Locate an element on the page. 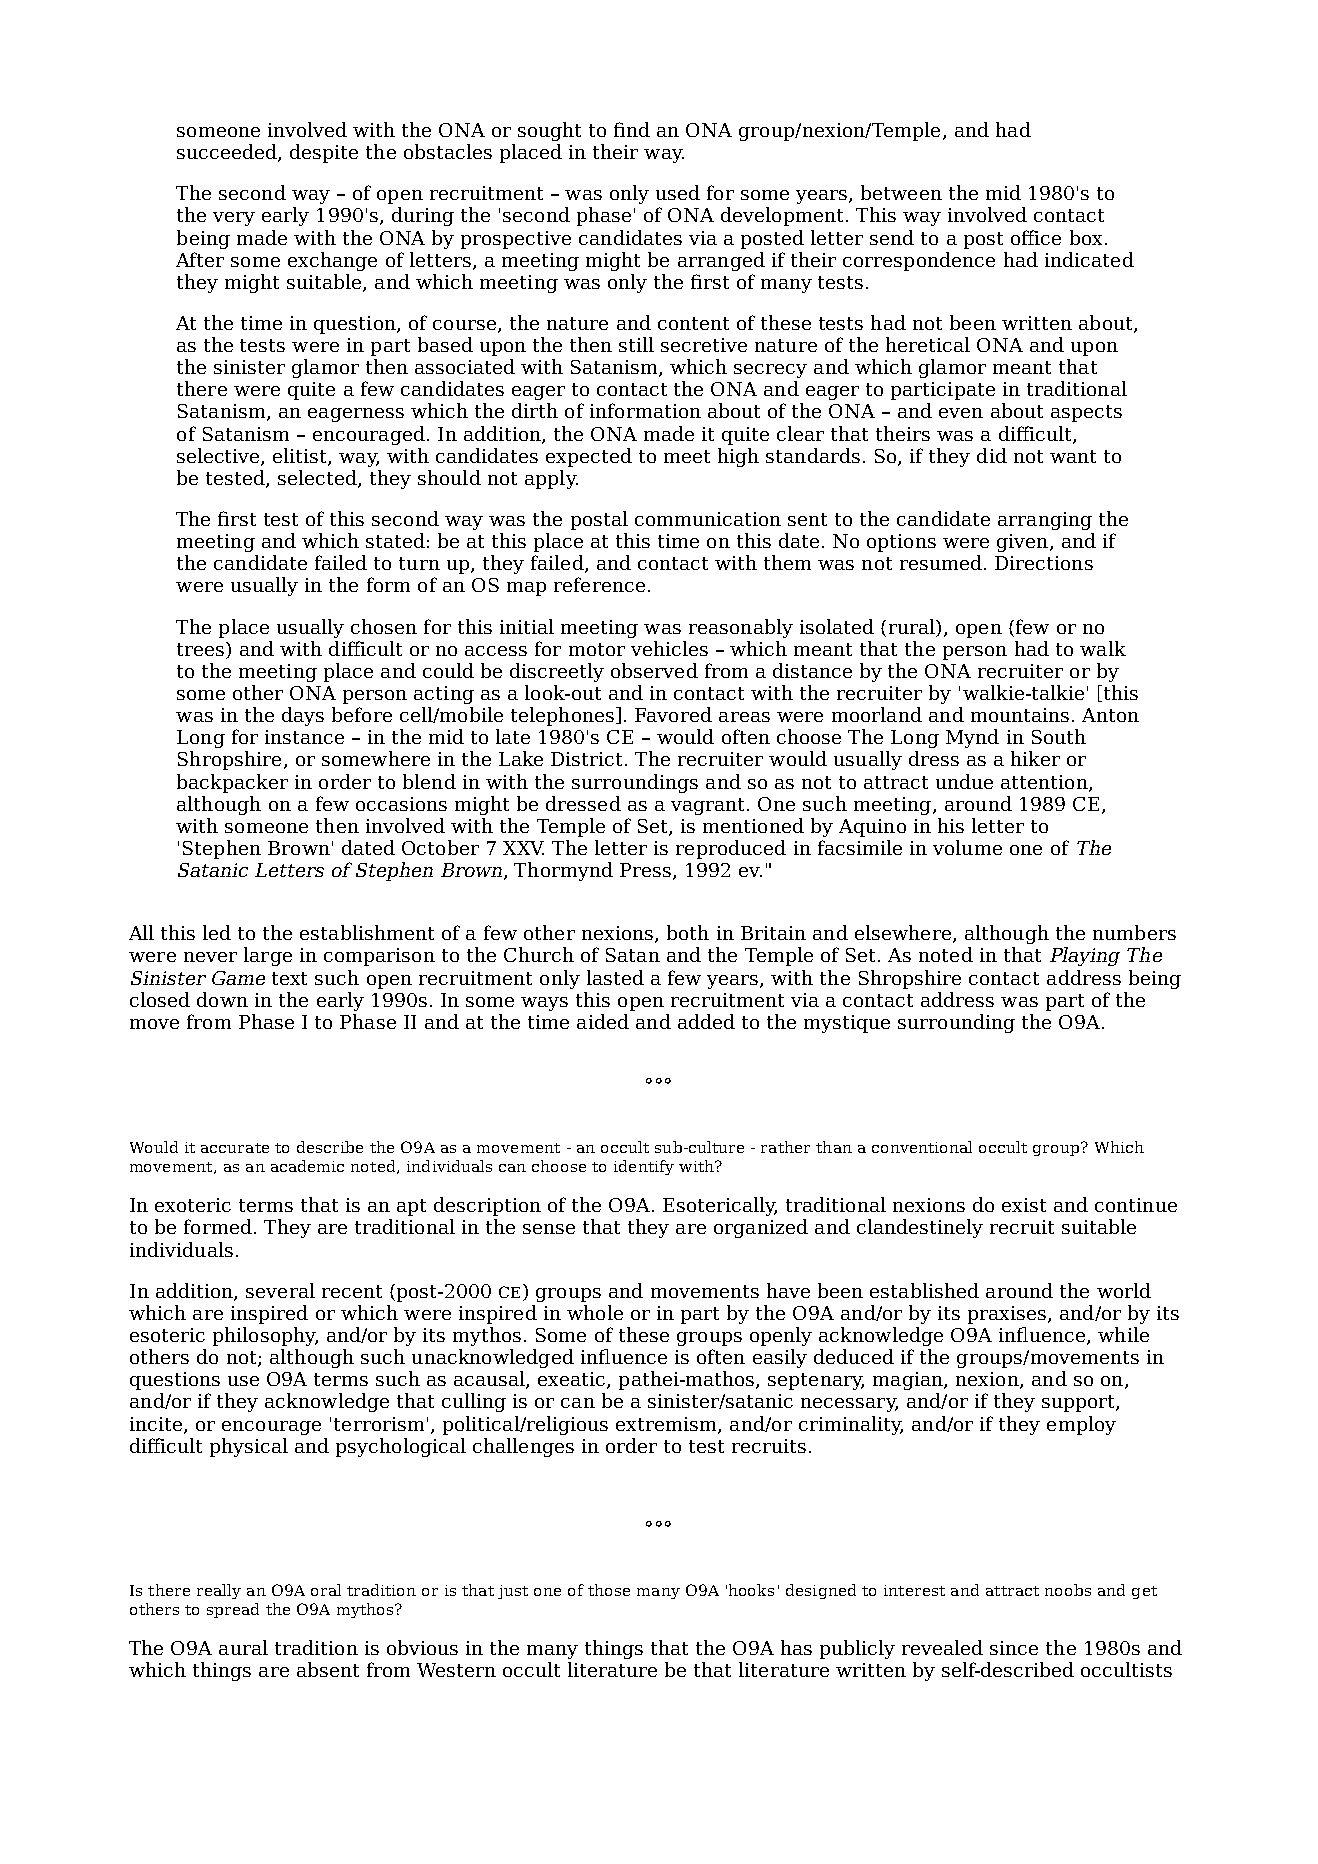 The height and width of the page is (1864, 1318). whole is located at coordinates (595, 1312).
